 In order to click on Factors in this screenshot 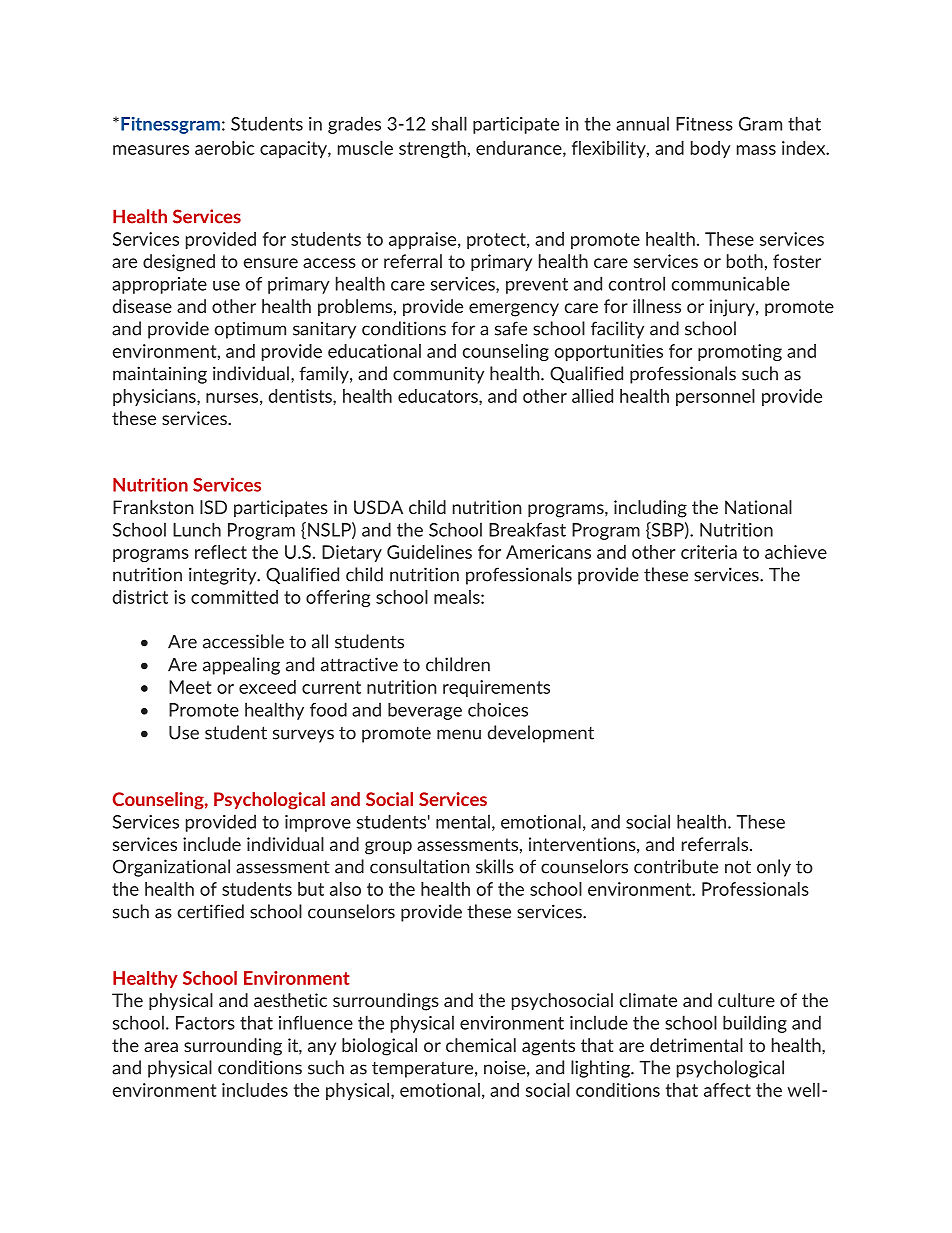, I will do `click(205, 1023)`.
